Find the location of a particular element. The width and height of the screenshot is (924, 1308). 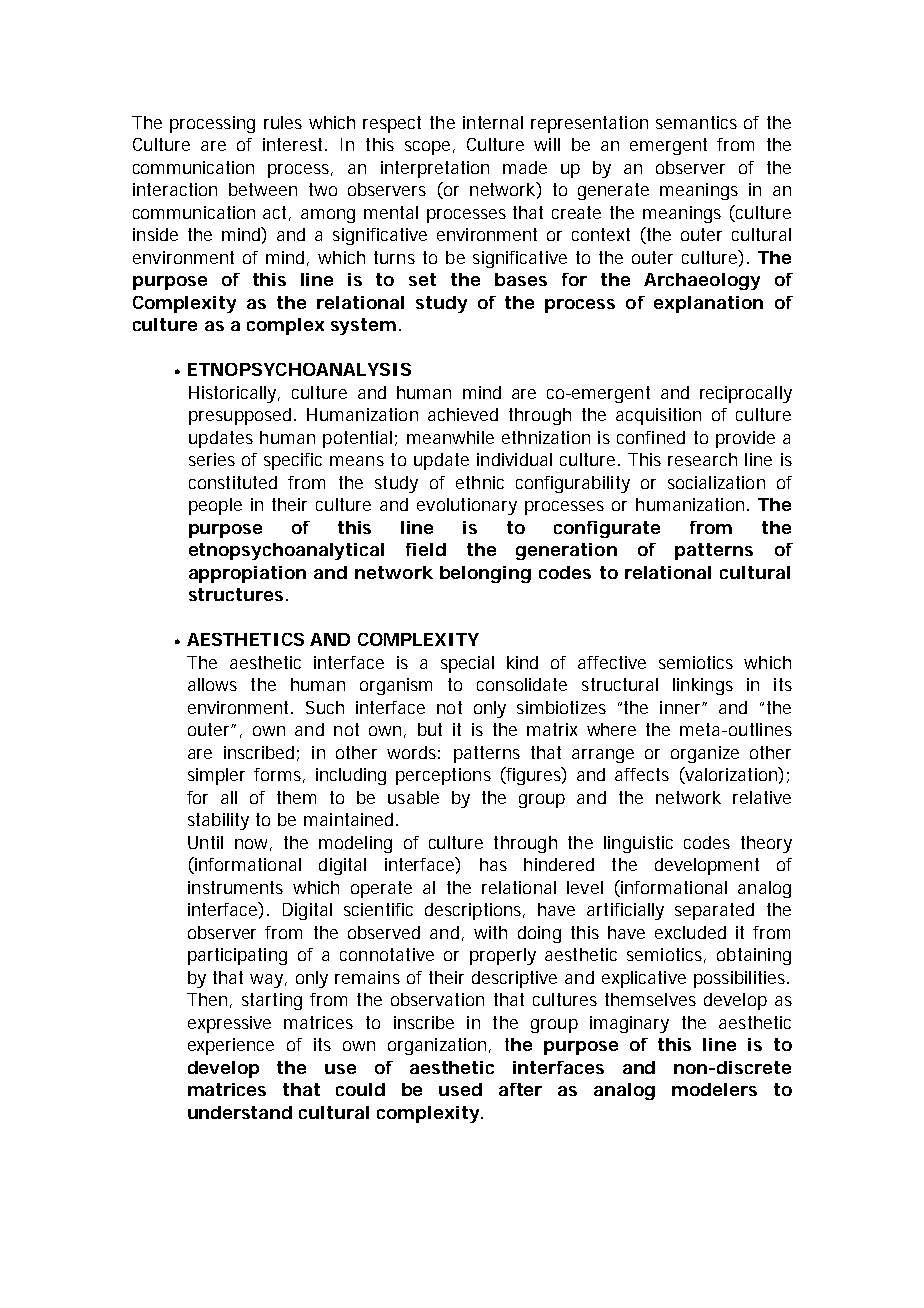

semantics is located at coordinates (696, 122).
